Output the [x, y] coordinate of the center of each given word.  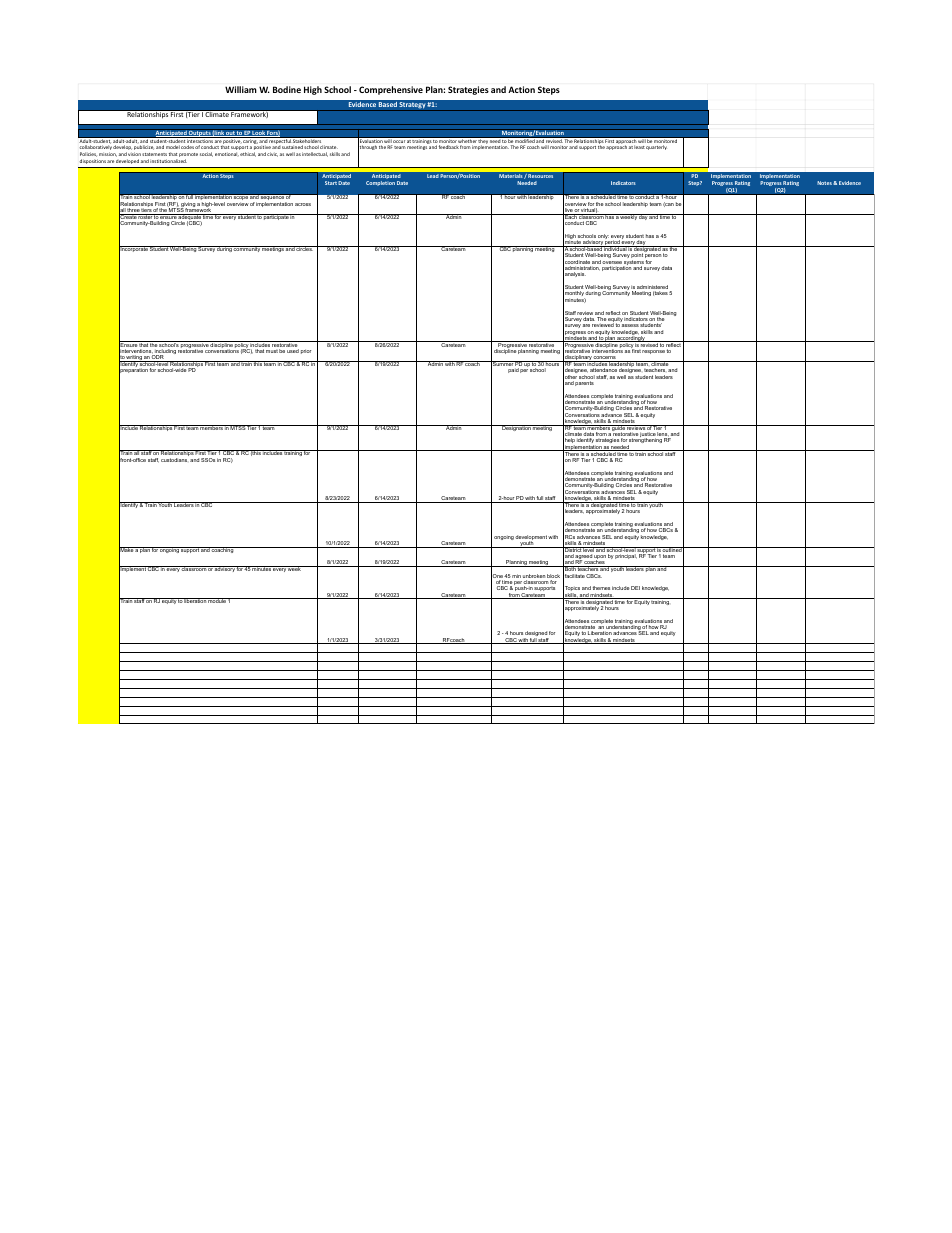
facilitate [574, 576]
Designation [516, 428]
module [217, 600]
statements [154, 154]
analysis [574, 276]
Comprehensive [391, 90]
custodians [174, 460]
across [303, 204]
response [653, 352]
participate [276, 217]
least [639, 147]
